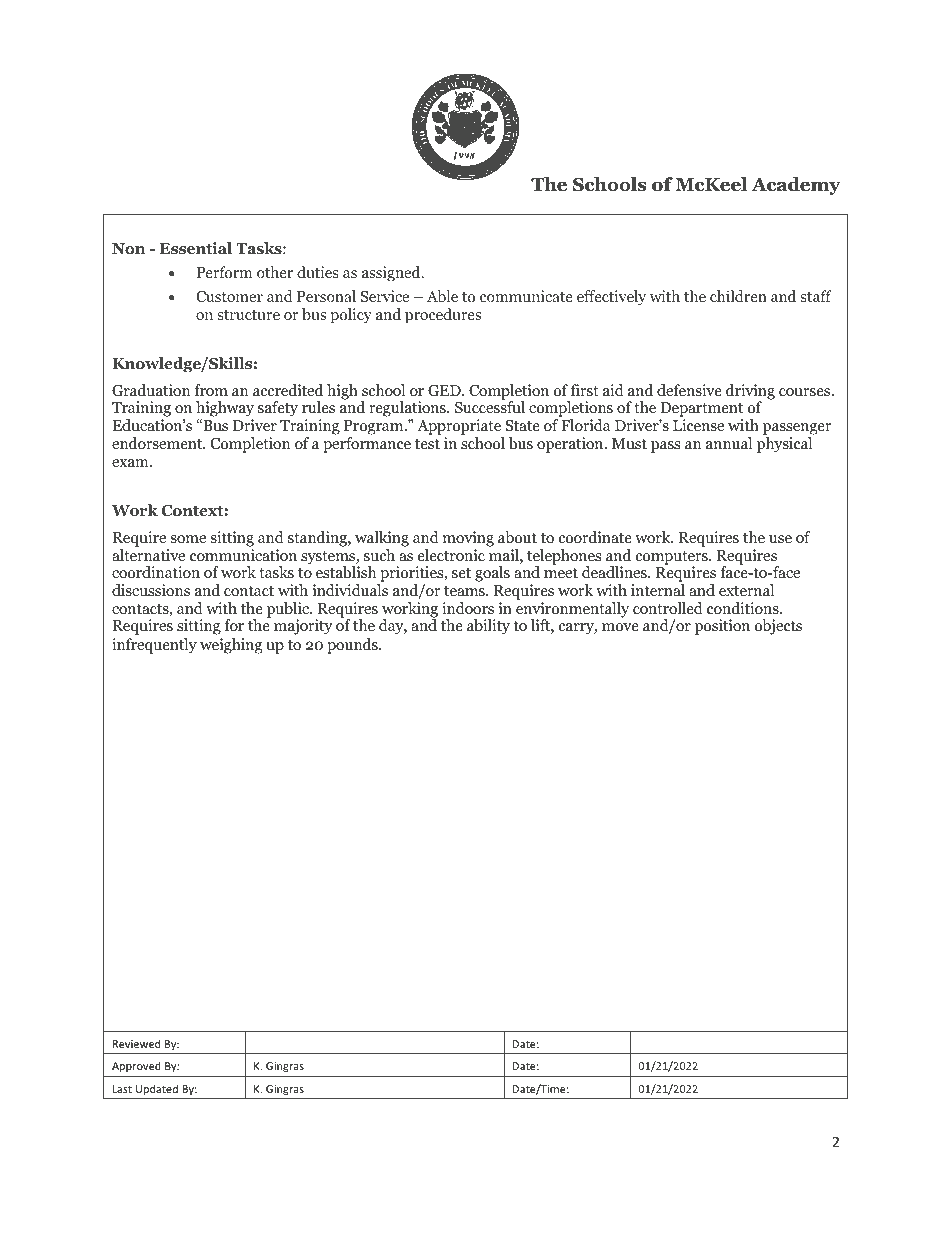  Describe the element at coordinates (136, 1066) in the page. I see `Approved` at that location.
